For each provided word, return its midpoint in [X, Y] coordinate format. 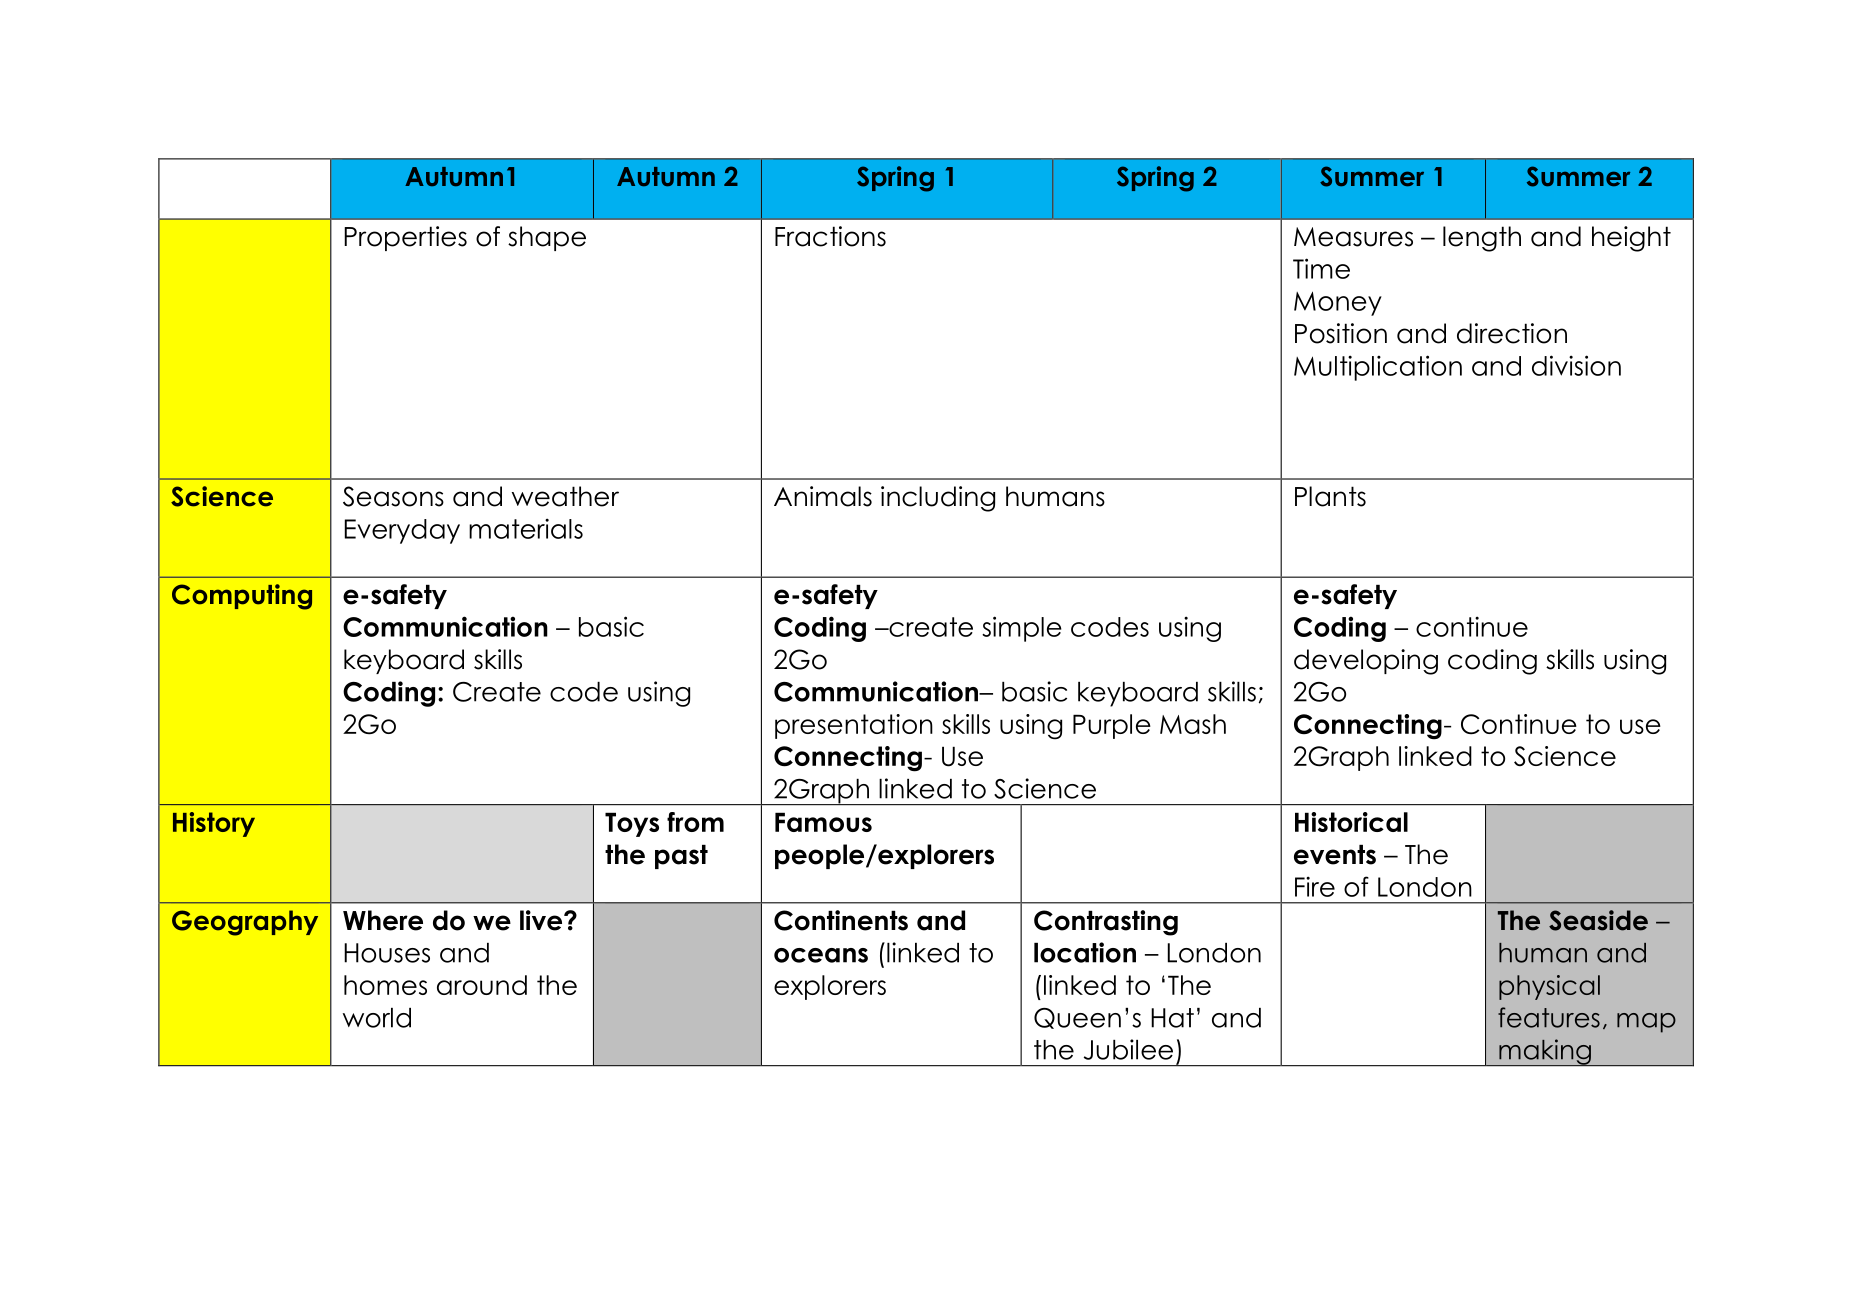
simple [1022, 629]
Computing [242, 597]
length [1482, 239]
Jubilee [1128, 1049]
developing [1366, 662]
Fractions [830, 236]
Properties [405, 238]
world [377, 1018]
